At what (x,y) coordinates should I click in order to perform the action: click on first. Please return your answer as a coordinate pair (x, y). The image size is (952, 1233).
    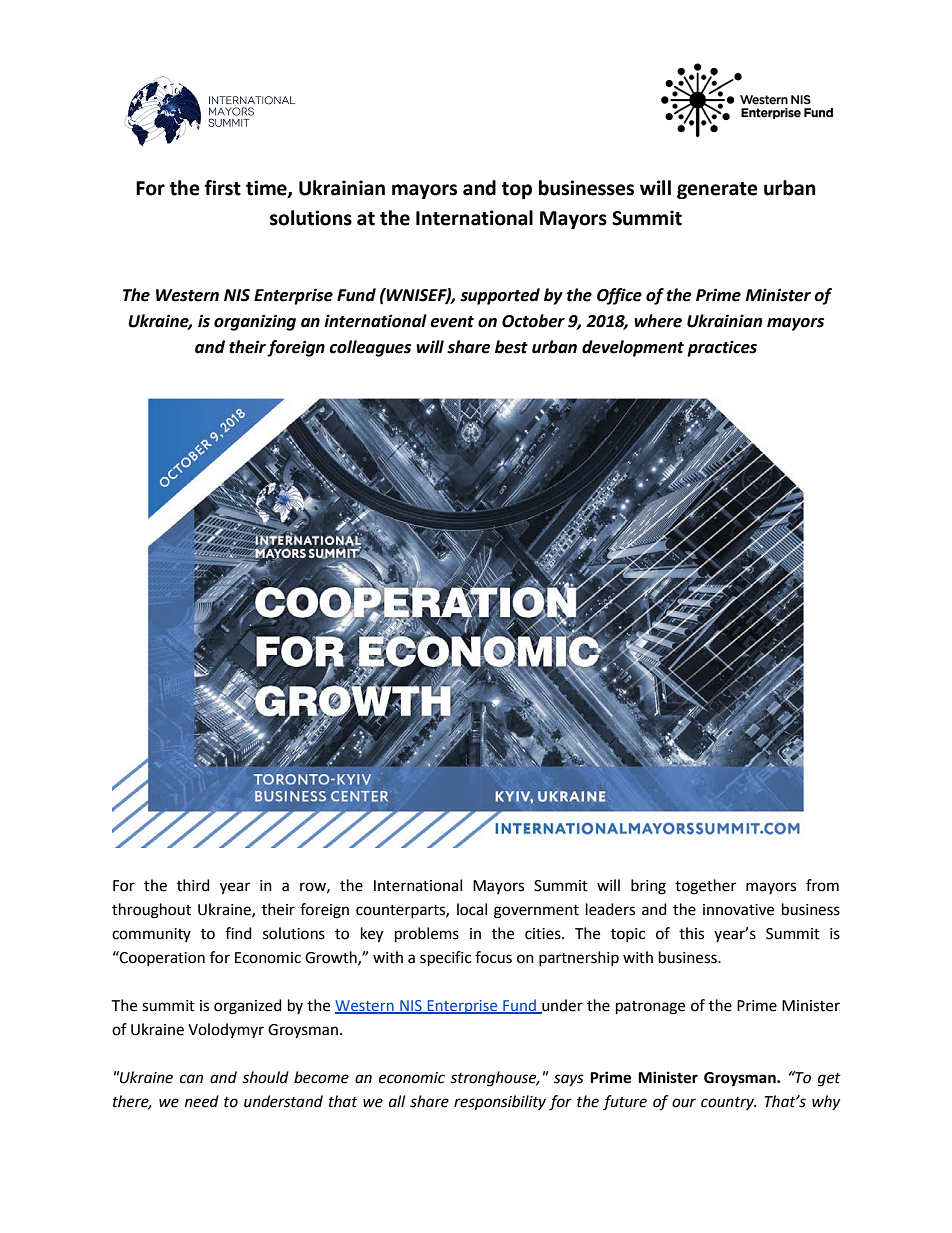
    Looking at the image, I should click on (223, 188).
